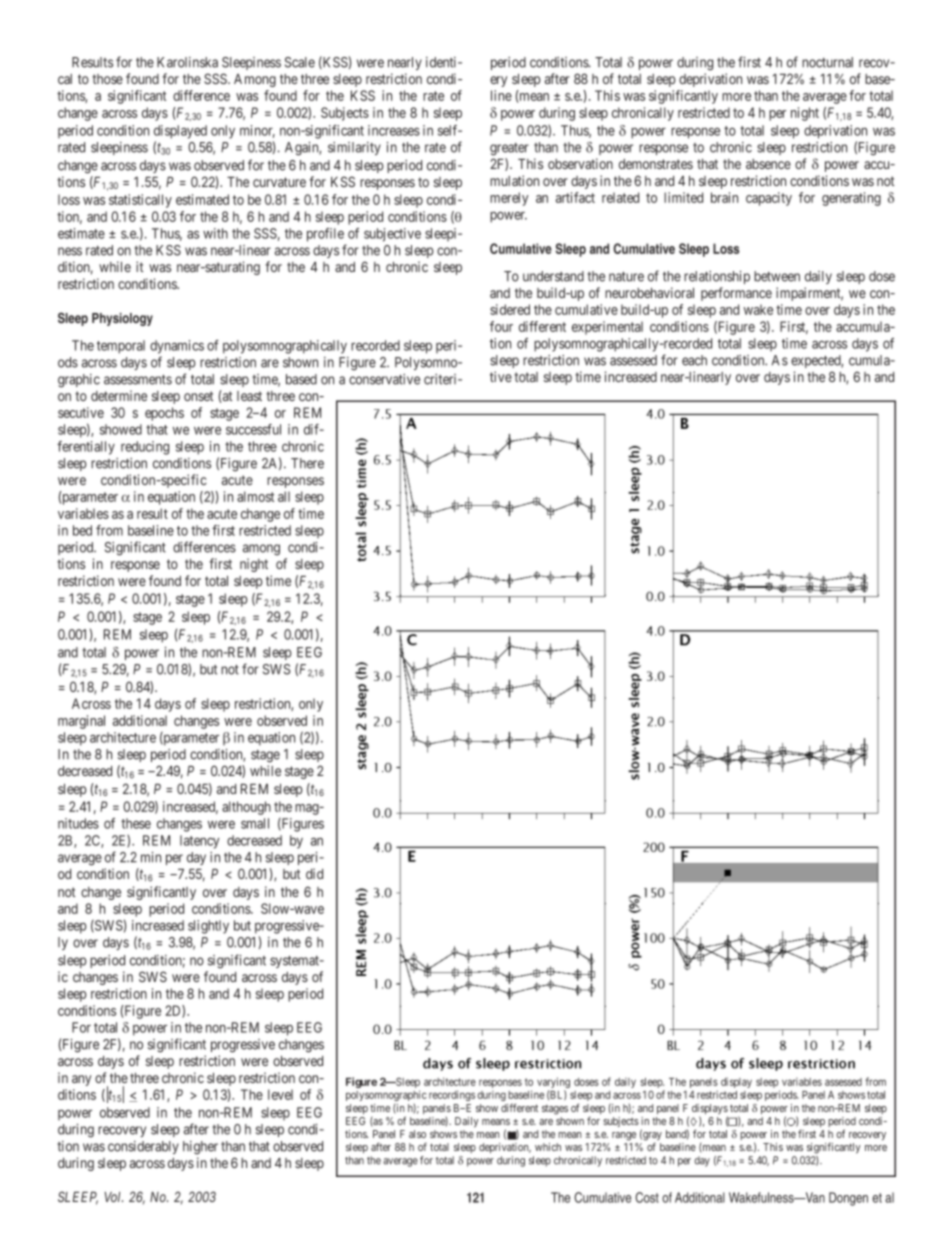 The image size is (952, 1233). I want to click on greater, so click(509, 149).
